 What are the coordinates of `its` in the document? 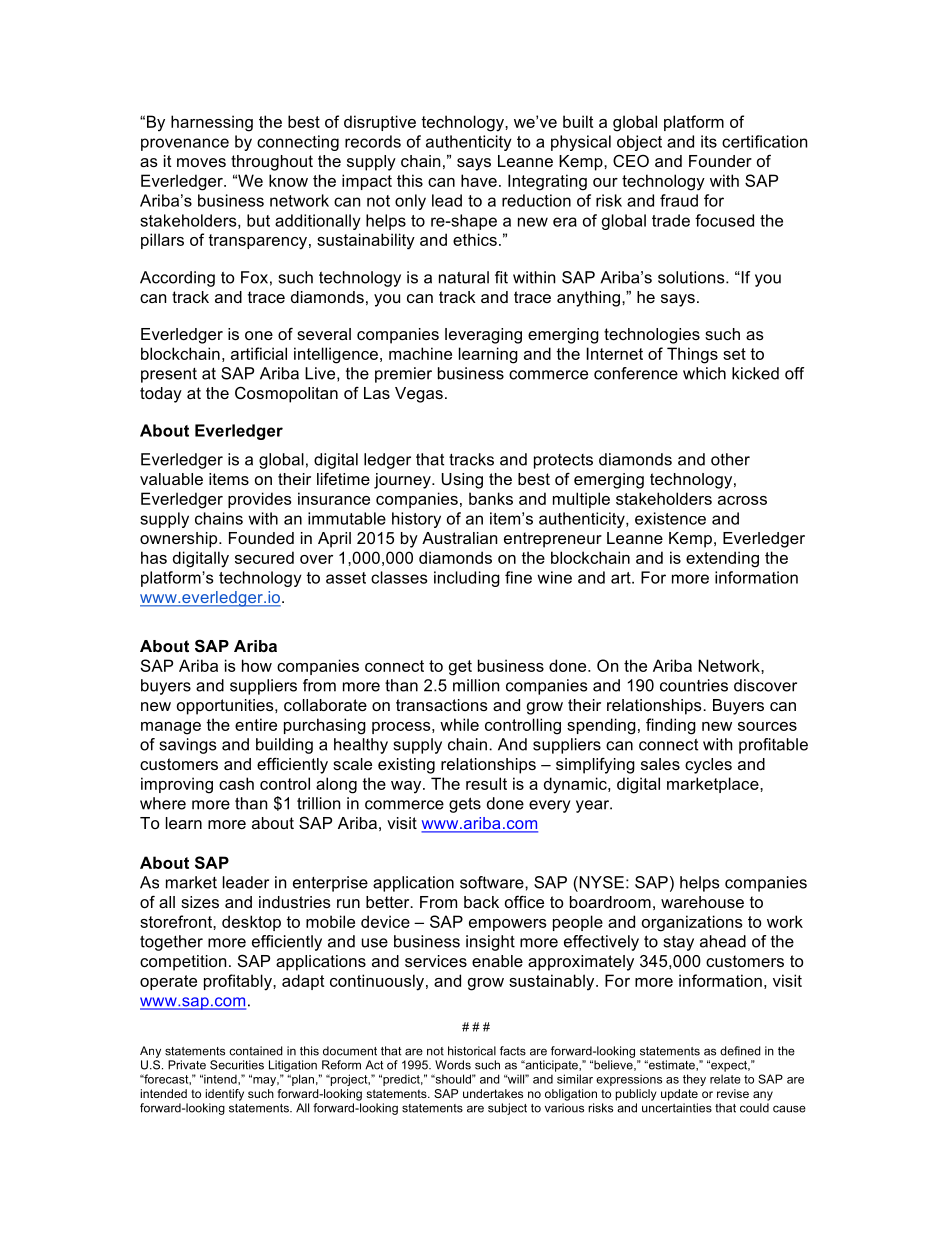 It's located at (709, 141).
